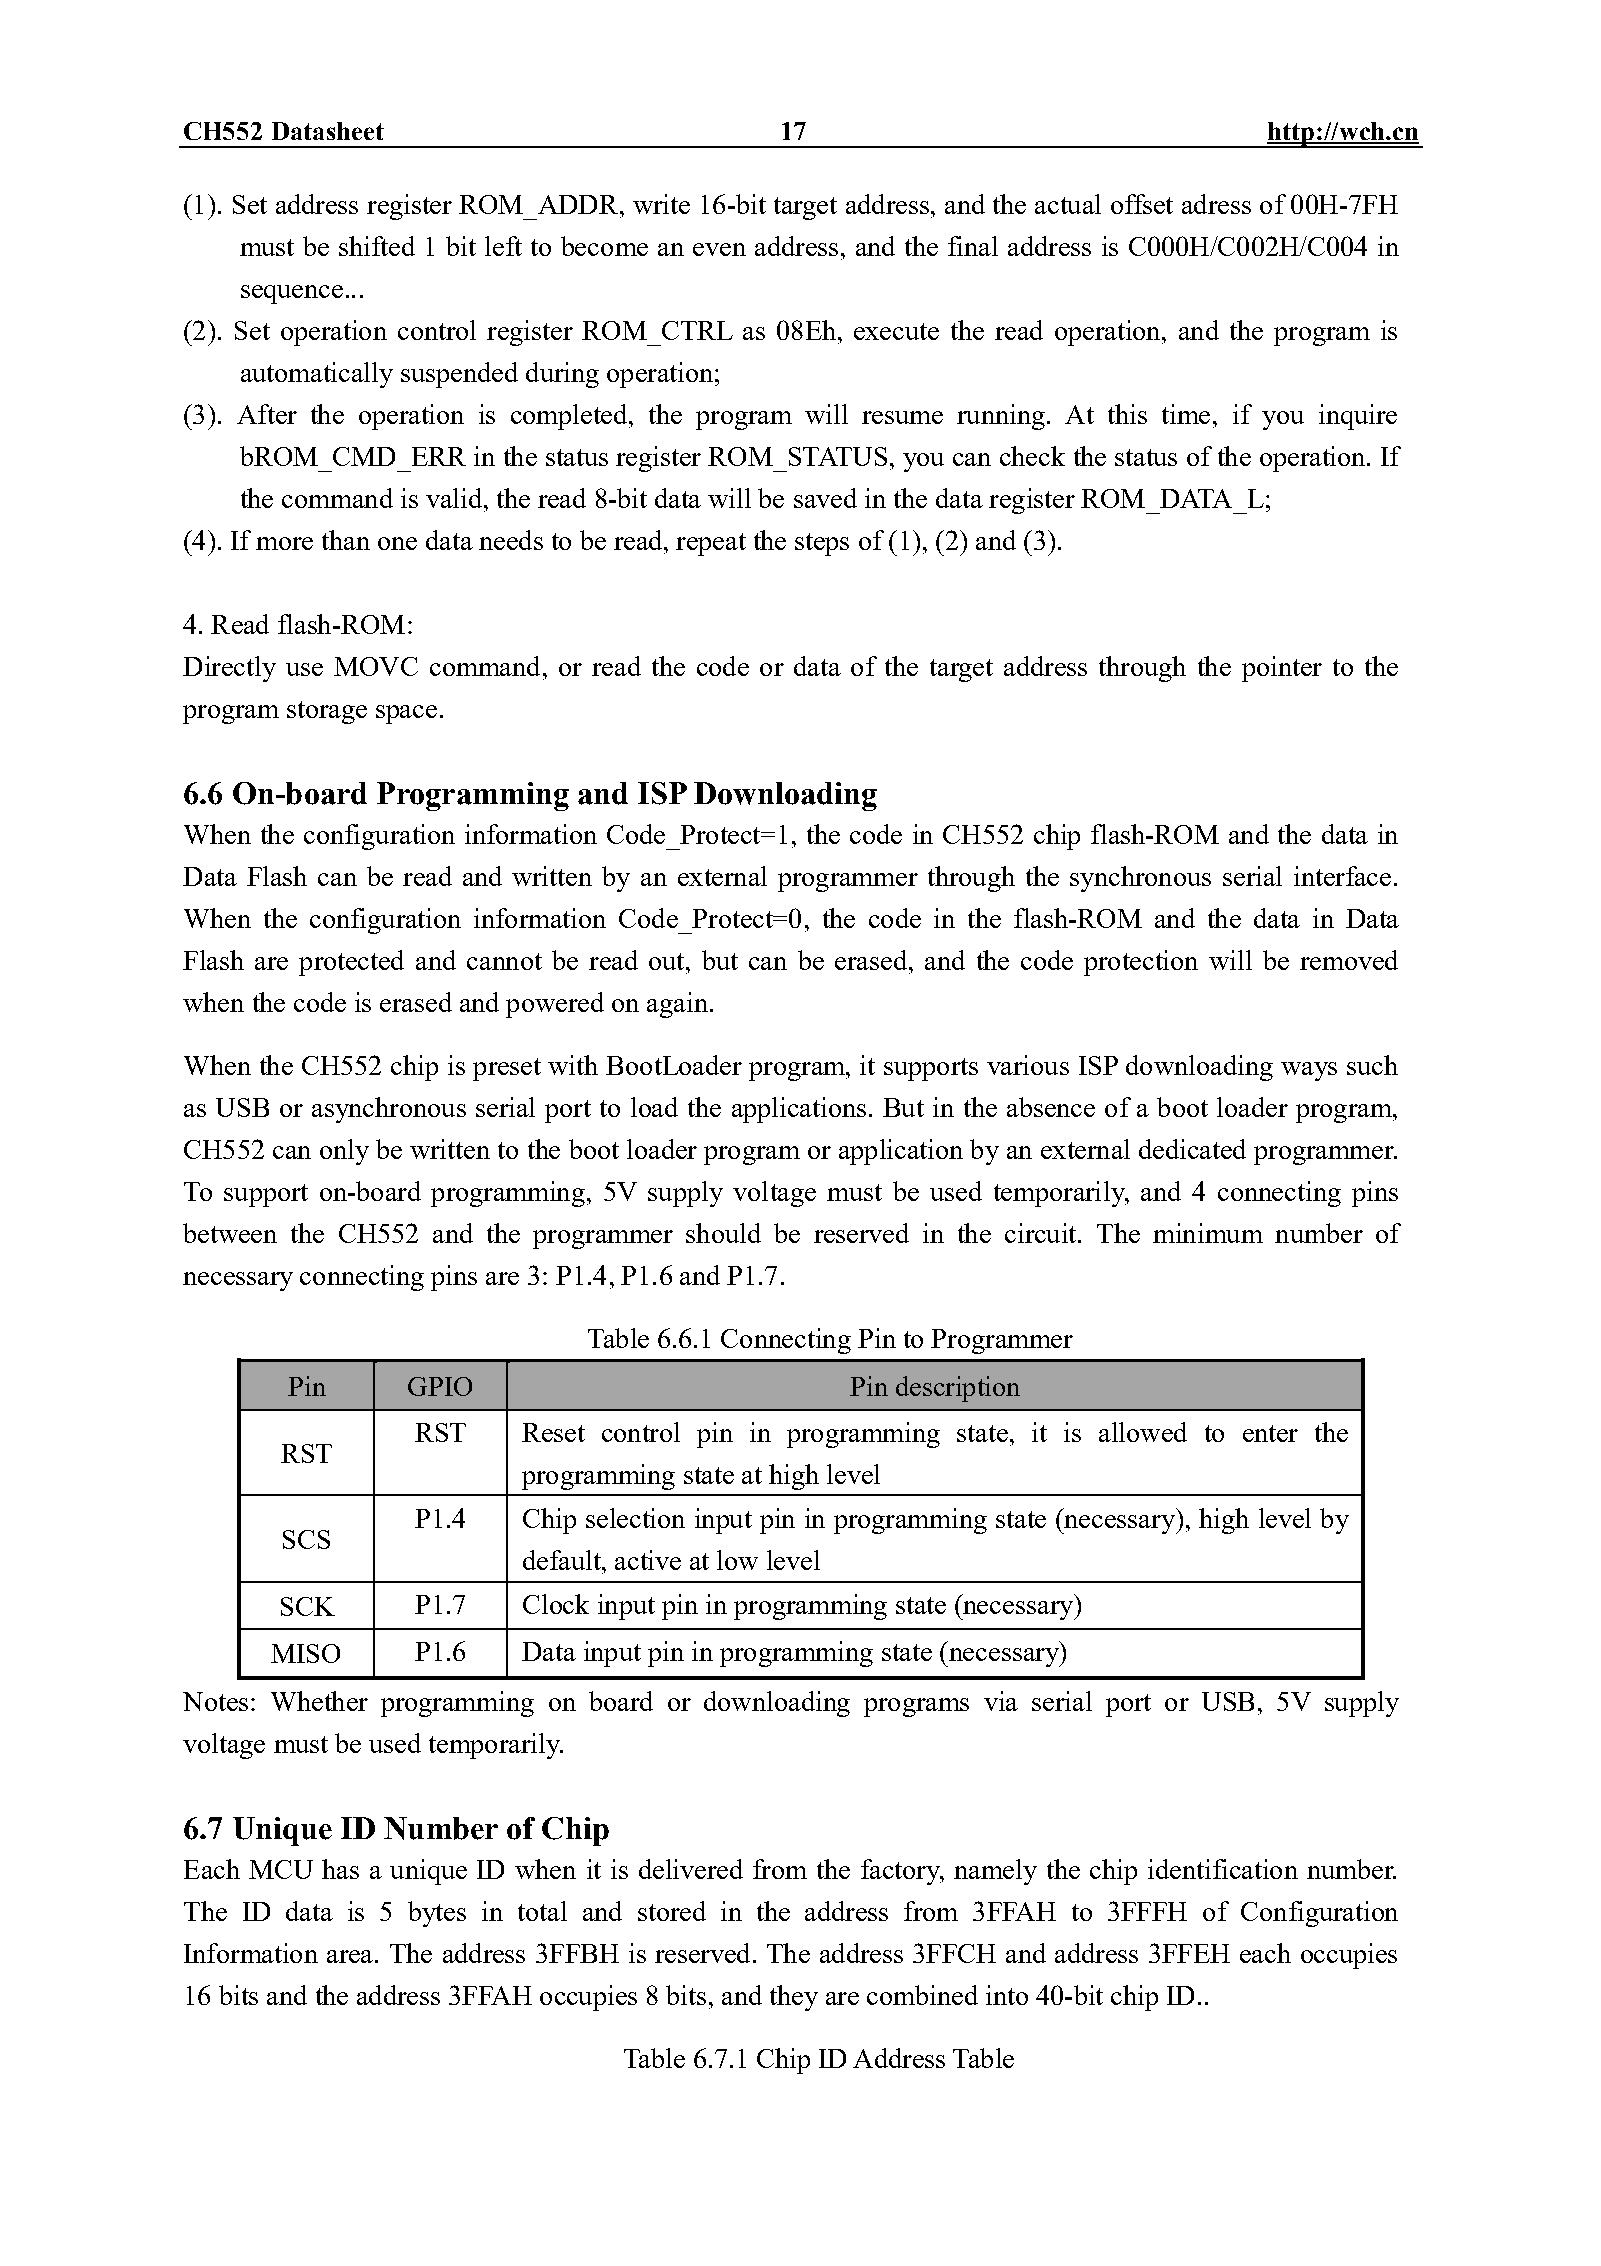 The image size is (1601, 2266). I want to click on again, so click(677, 1005).
